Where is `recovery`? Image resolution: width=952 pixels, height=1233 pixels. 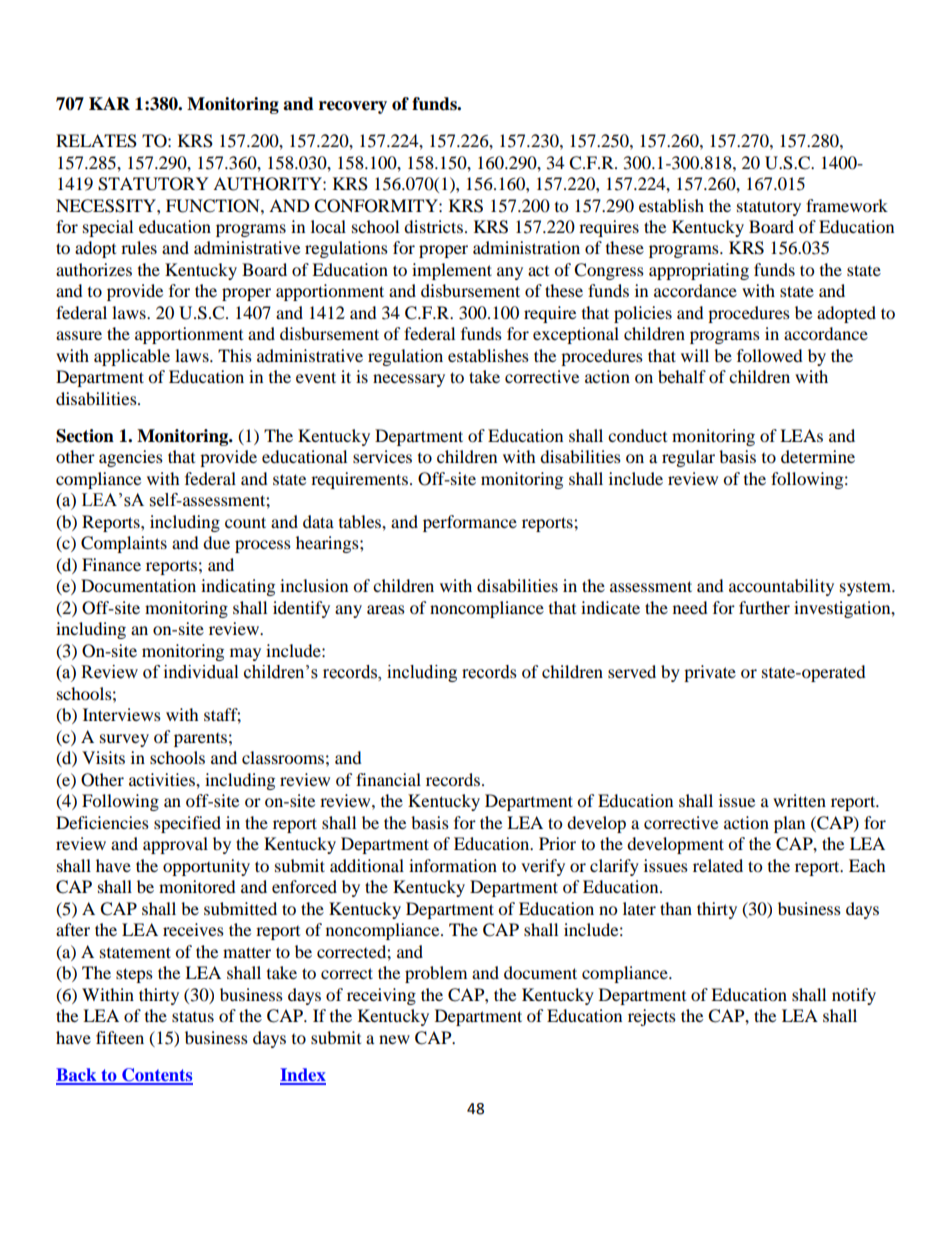
recovery is located at coordinates (353, 107).
